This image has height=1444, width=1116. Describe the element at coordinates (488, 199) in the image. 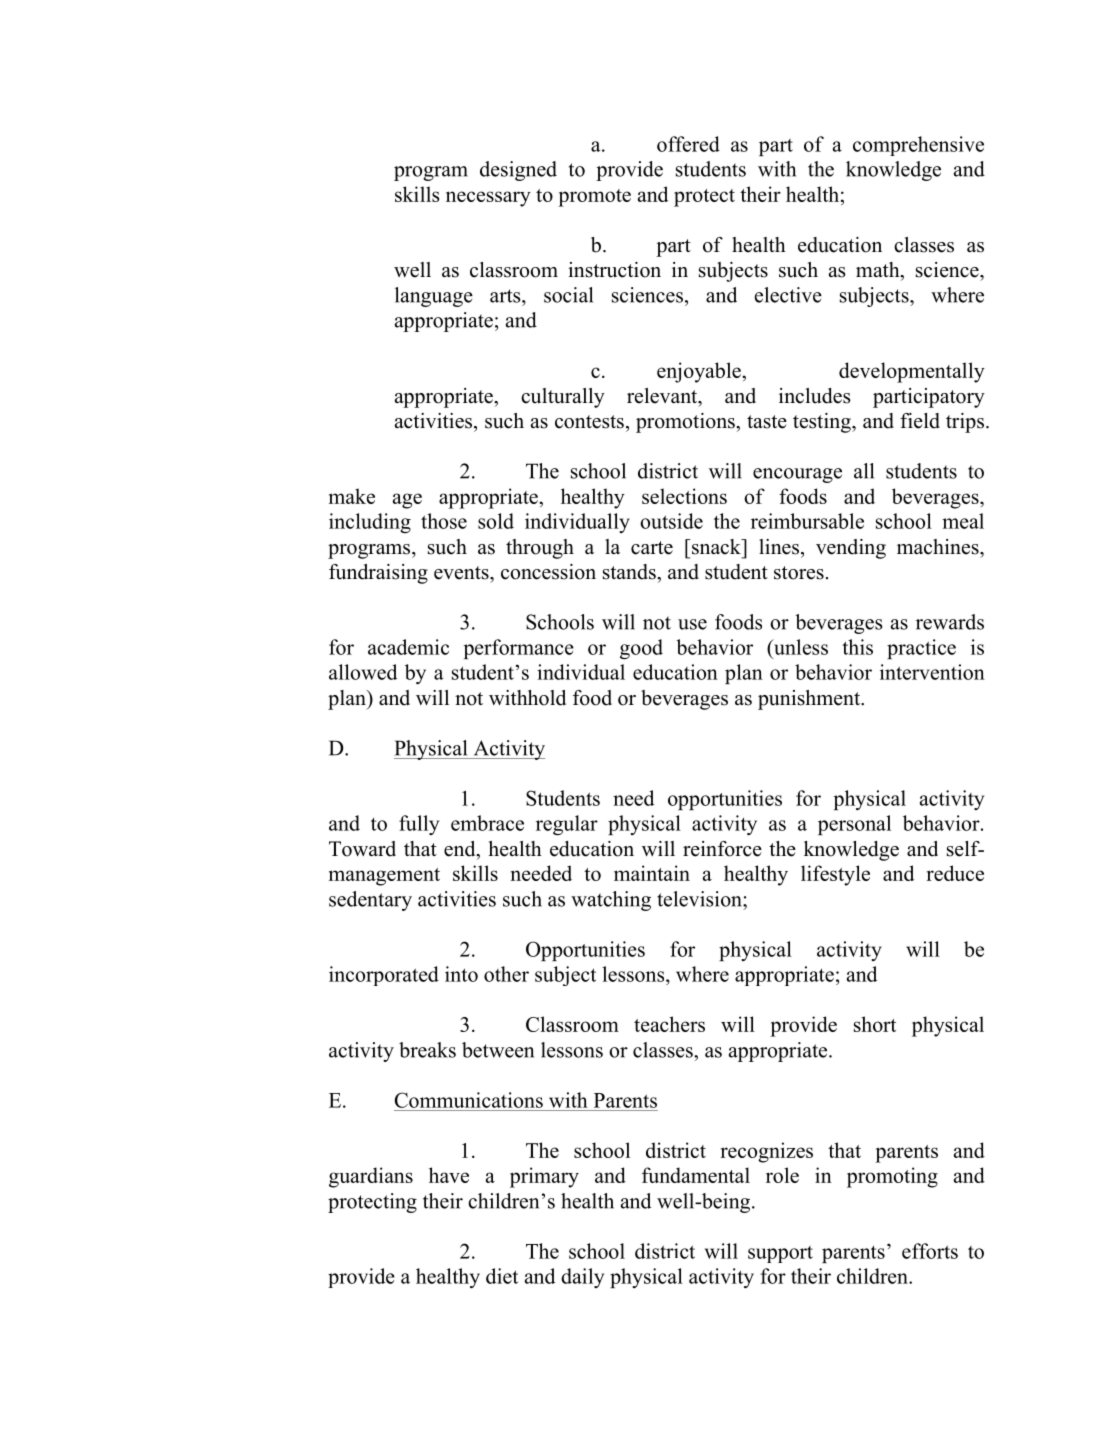

I see `necessary` at that location.
